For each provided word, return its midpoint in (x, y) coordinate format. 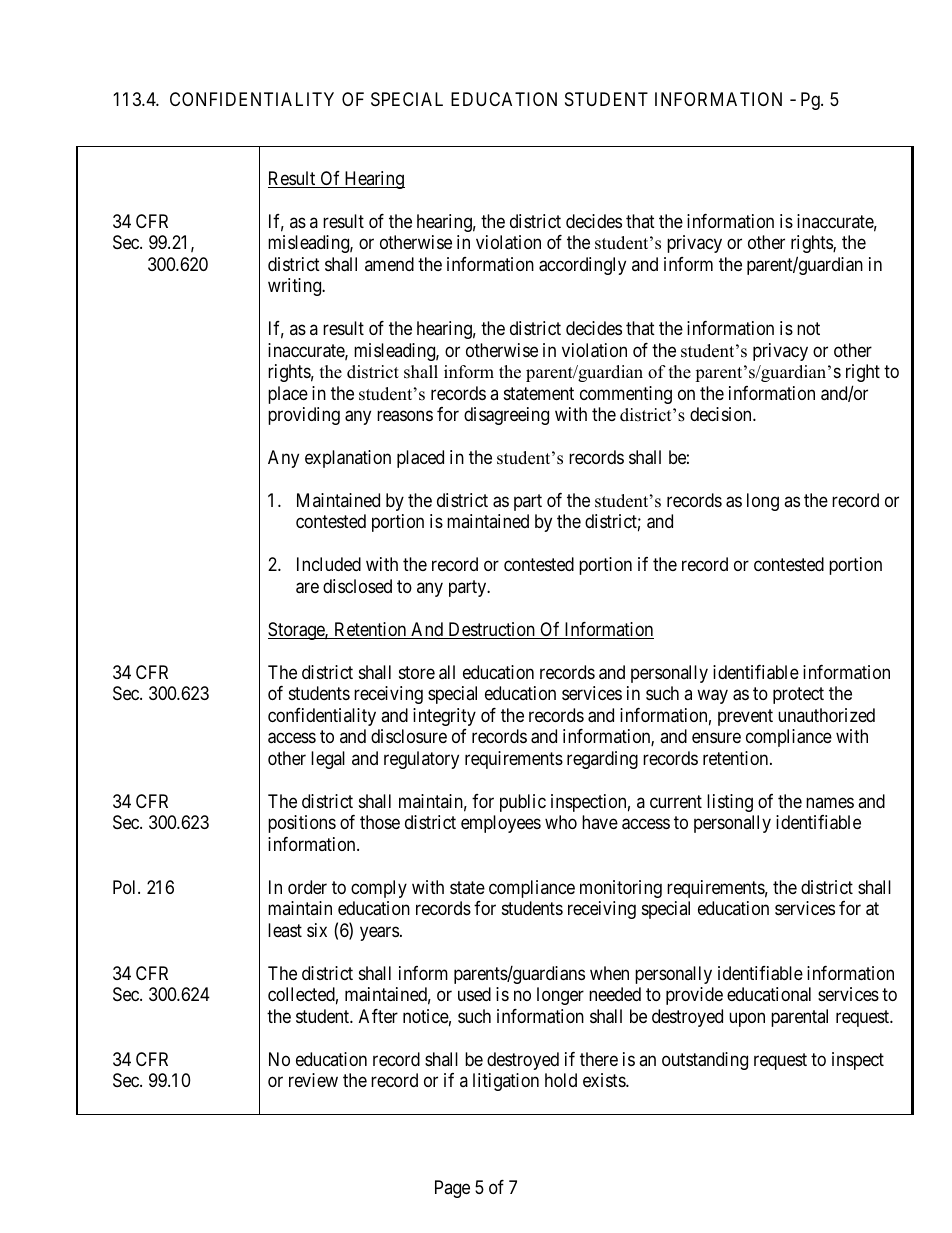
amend (389, 264)
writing (296, 287)
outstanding (705, 1061)
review (313, 1080)
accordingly (582, 266)
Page (452, 1189)
